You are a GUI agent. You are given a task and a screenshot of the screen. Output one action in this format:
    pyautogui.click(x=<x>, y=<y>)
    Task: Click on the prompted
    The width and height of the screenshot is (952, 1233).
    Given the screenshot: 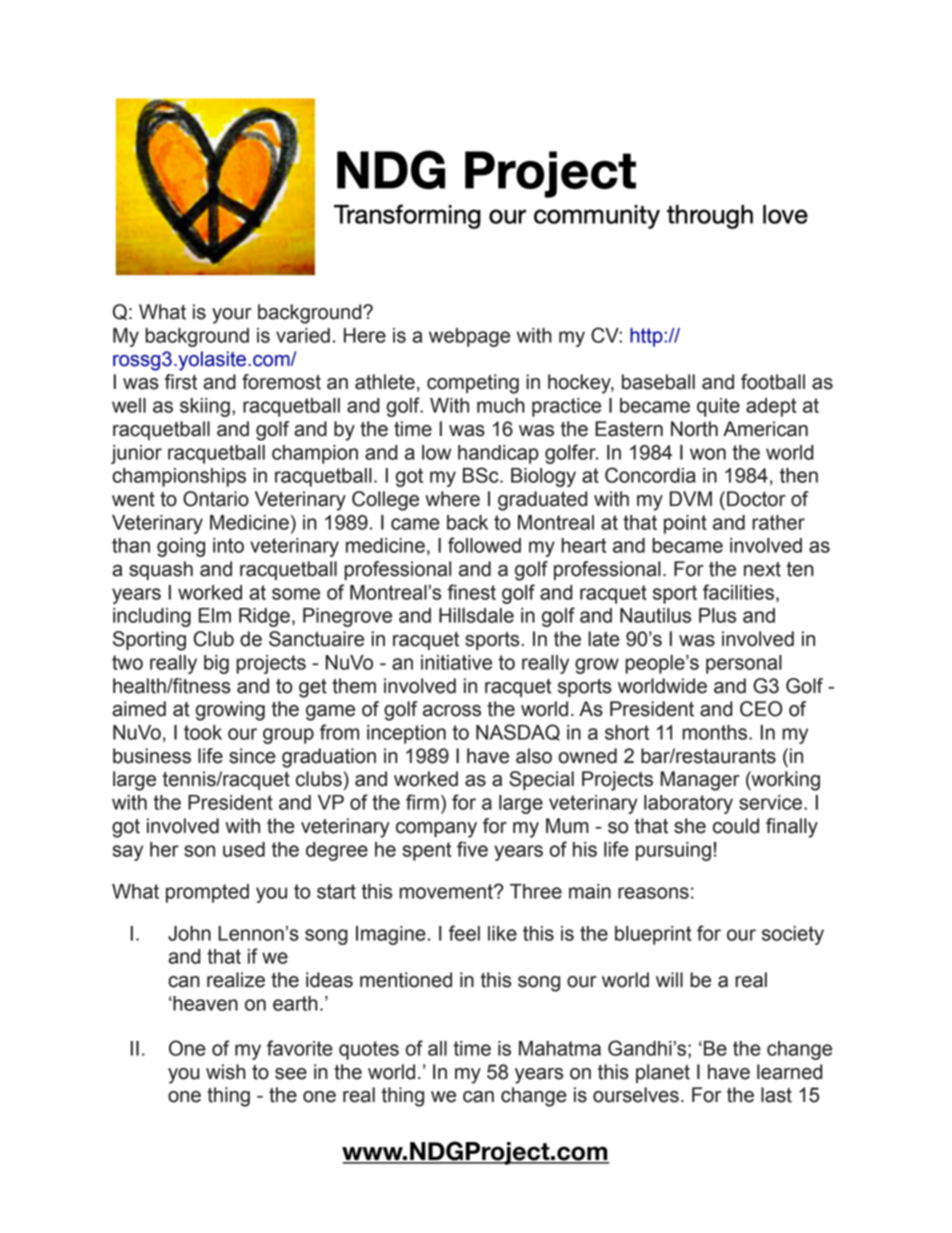 What is the action you would take?
    pyautogui.click(x=207, y=893)
